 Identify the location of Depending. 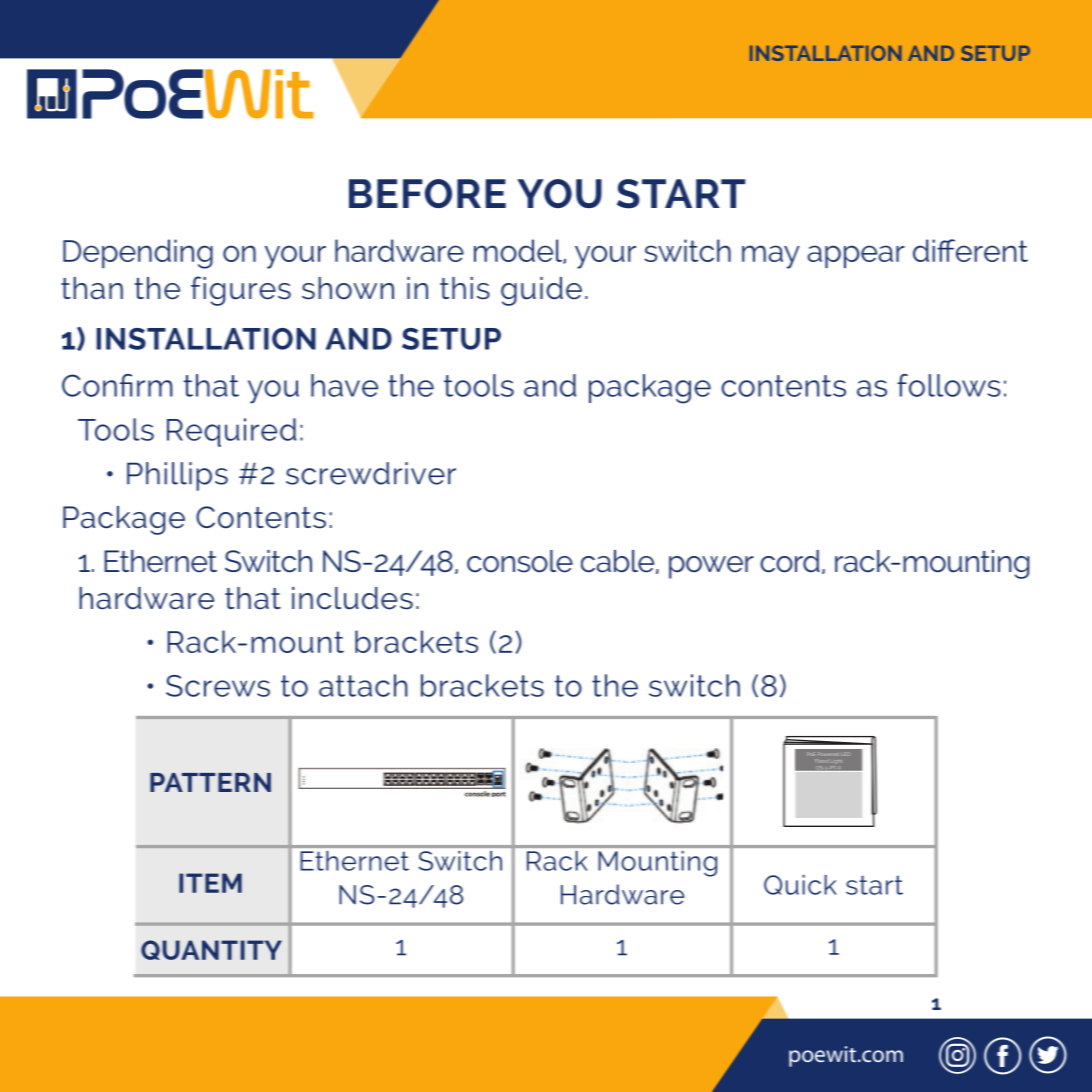
(138, 254).
